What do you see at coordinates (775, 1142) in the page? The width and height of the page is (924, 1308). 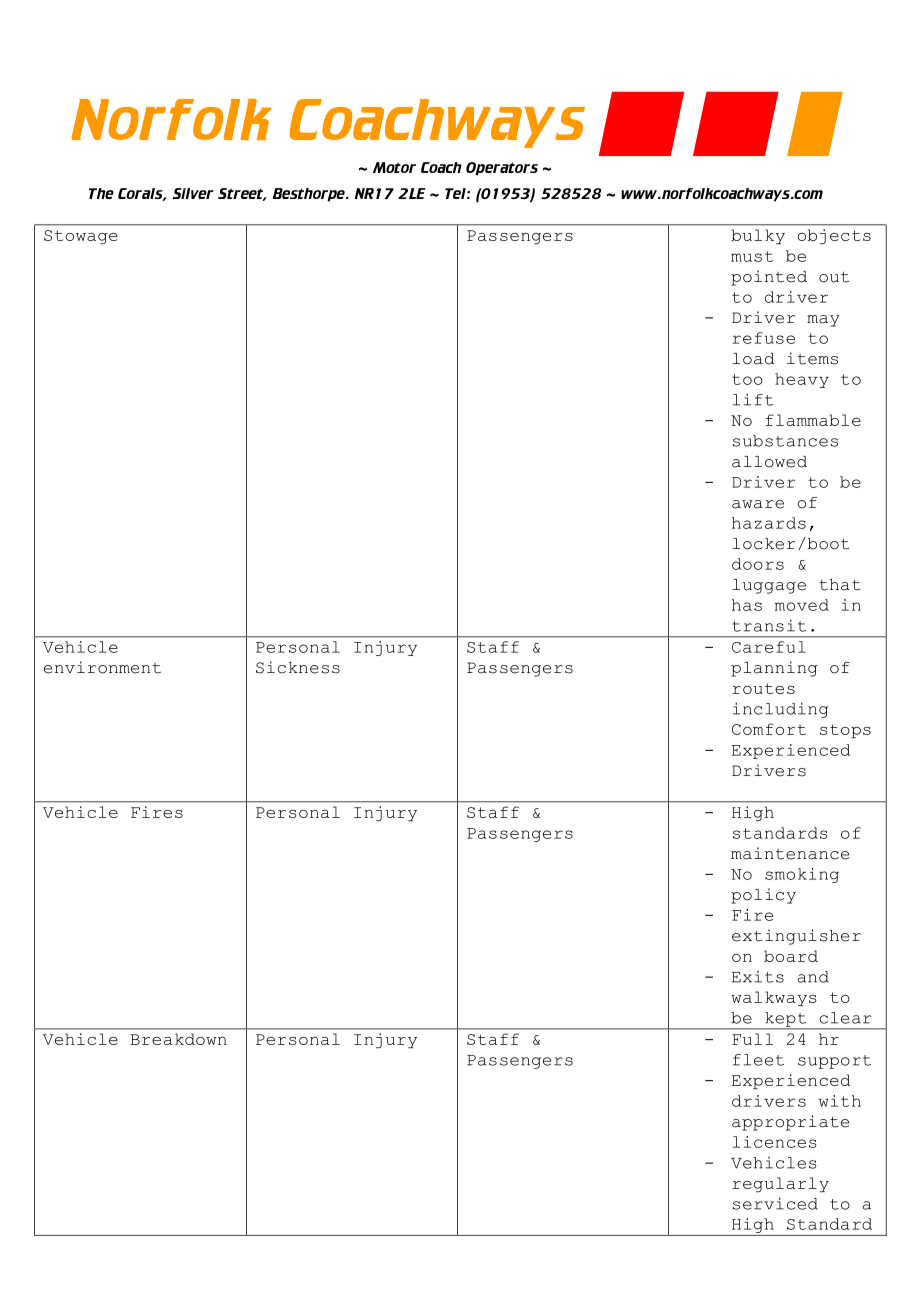 I see `licences` at bounding box center [775, 1142].
